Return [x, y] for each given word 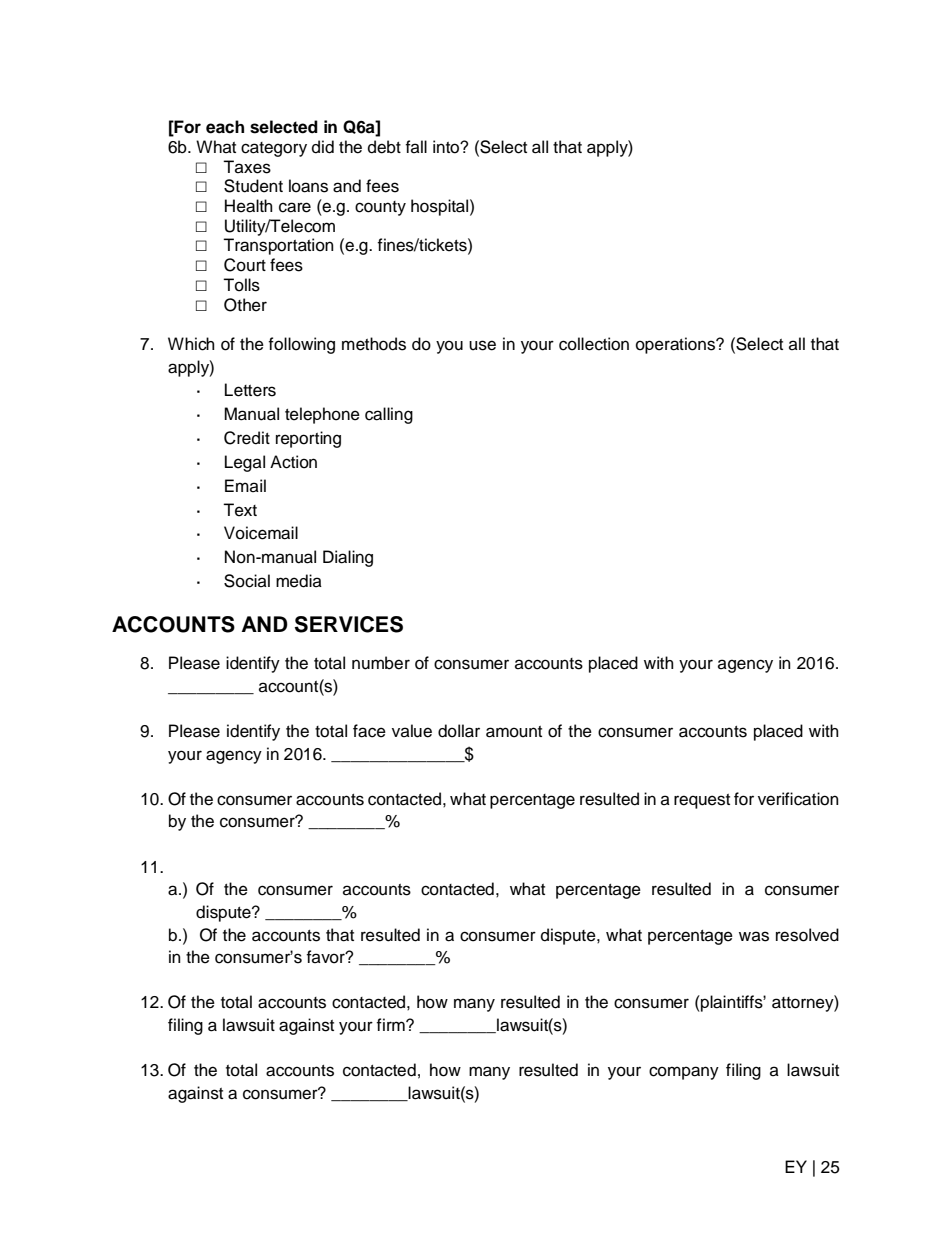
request [702, 801]
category [274, 149]
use [482, 345]
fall [416, 146]
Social [247, 581]
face [369, 731]
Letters [250, 390]
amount [514, 732]
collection [594, 344]
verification [798, 799]
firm [391, 1024]
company [684, 1073]
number [381, 663]
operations [677, 345]
